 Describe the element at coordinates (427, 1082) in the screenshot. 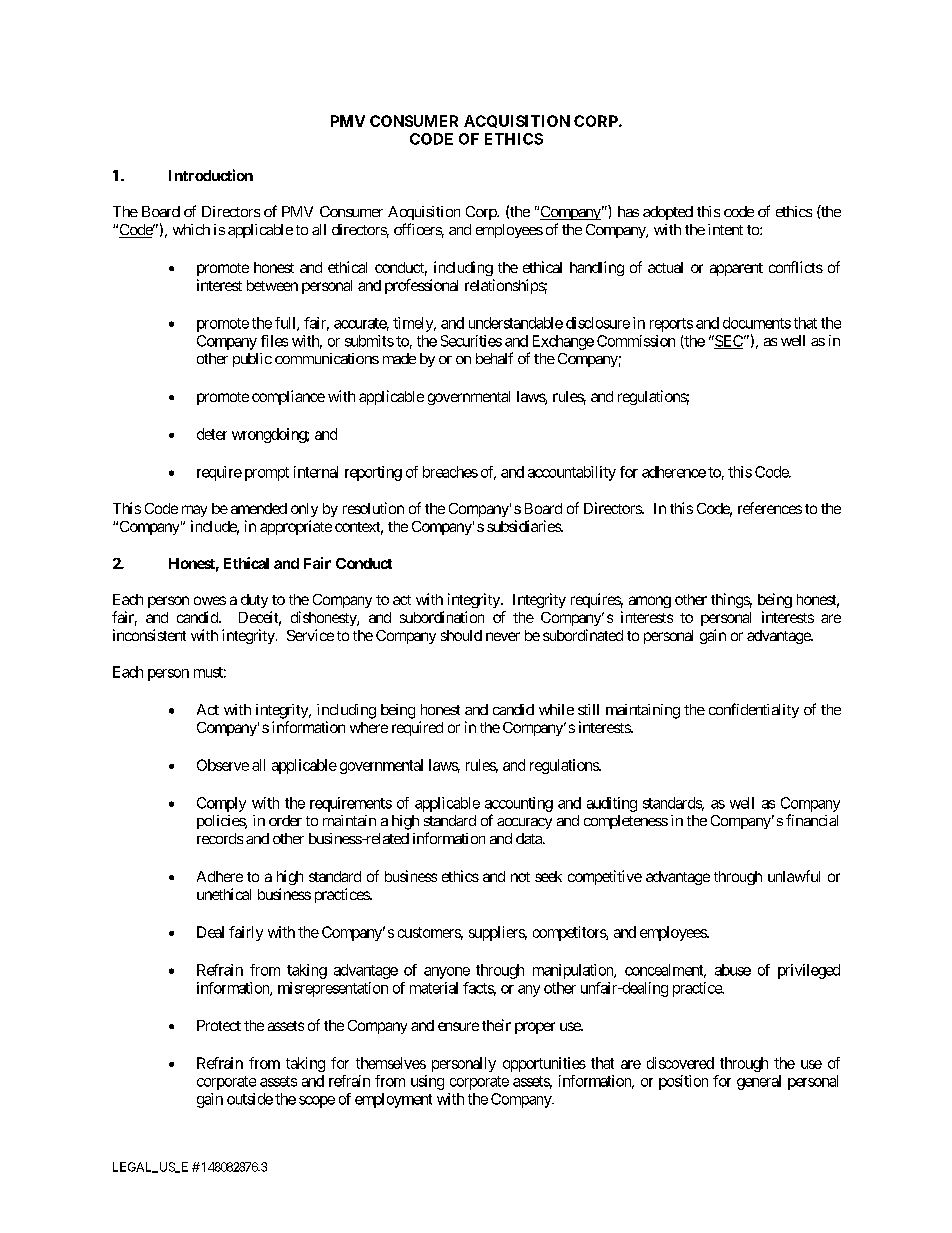

I see `using` at that location.
